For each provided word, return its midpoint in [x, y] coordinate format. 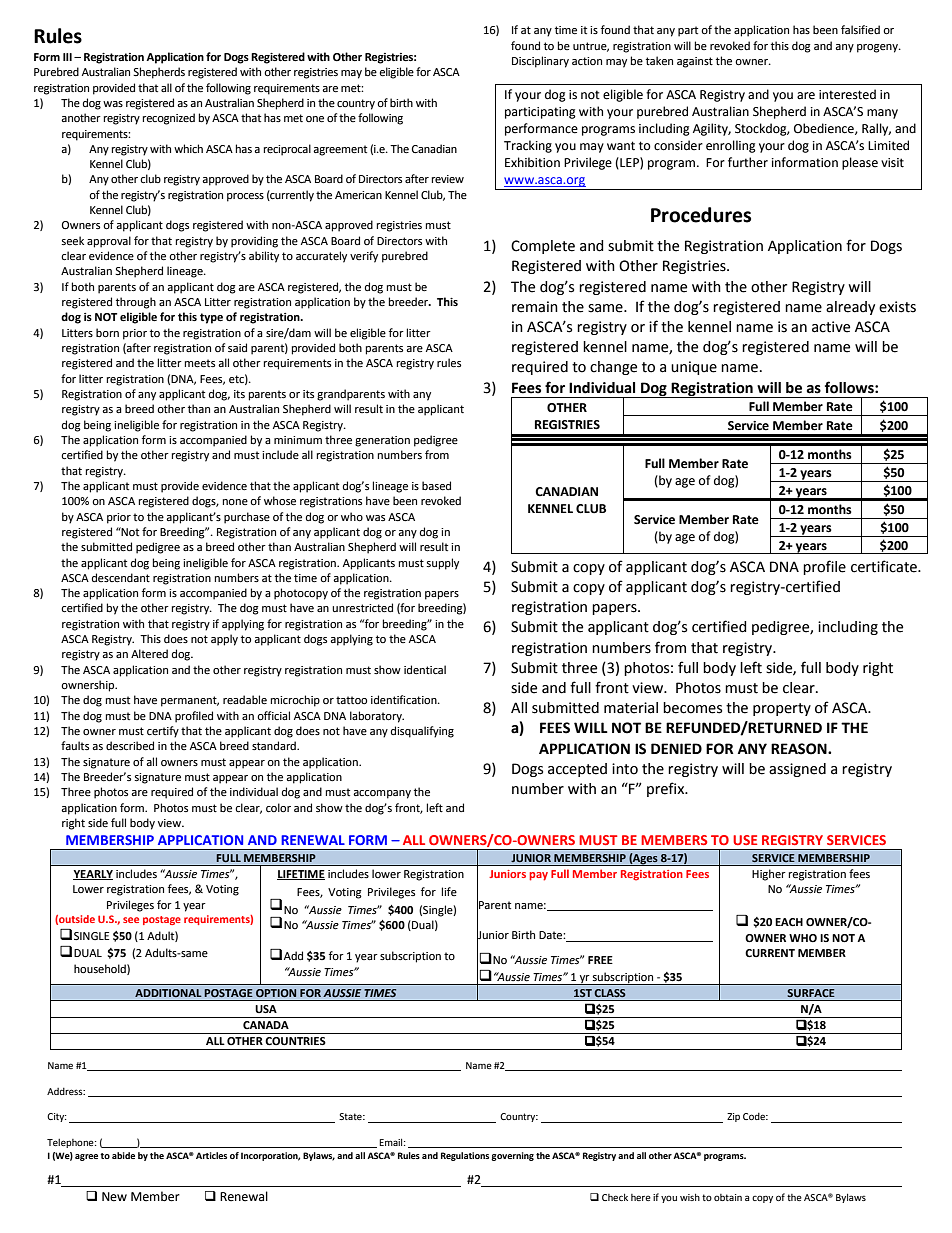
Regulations [465, 1156]
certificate [885, 566]
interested [847, 94]
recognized [169, 119]
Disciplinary [540, 62]
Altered [149, 654]
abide [123, 1155]
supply [443, 564]
